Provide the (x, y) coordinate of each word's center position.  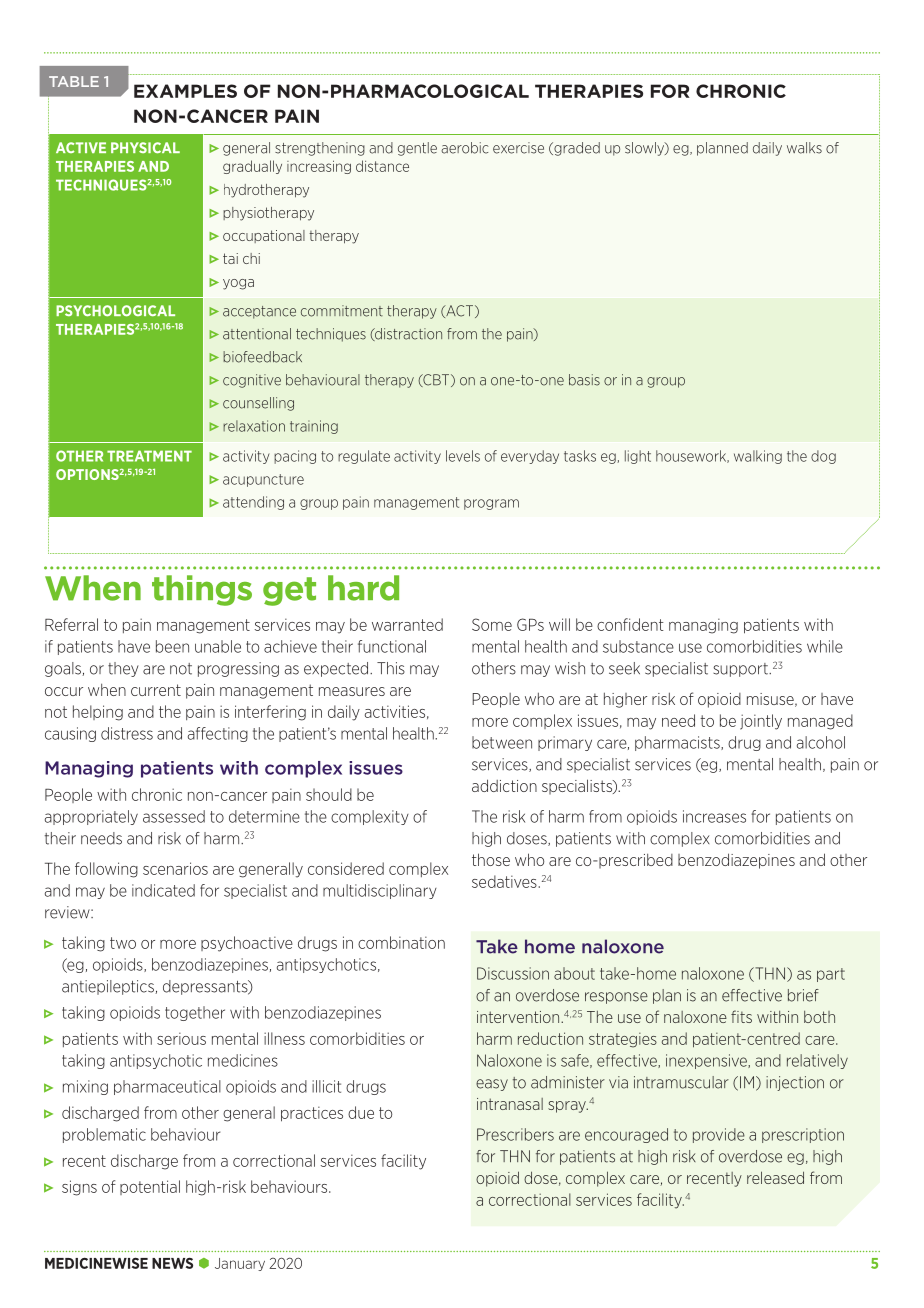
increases (714, 816)
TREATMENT (149, 456)
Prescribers (515, 1134)
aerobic (465, 148)
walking (758, 457)
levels (463, 456)
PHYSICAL (145, 148)
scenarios (175, 868)
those (491, 859)
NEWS (172, 1263)
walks (804, 148)
